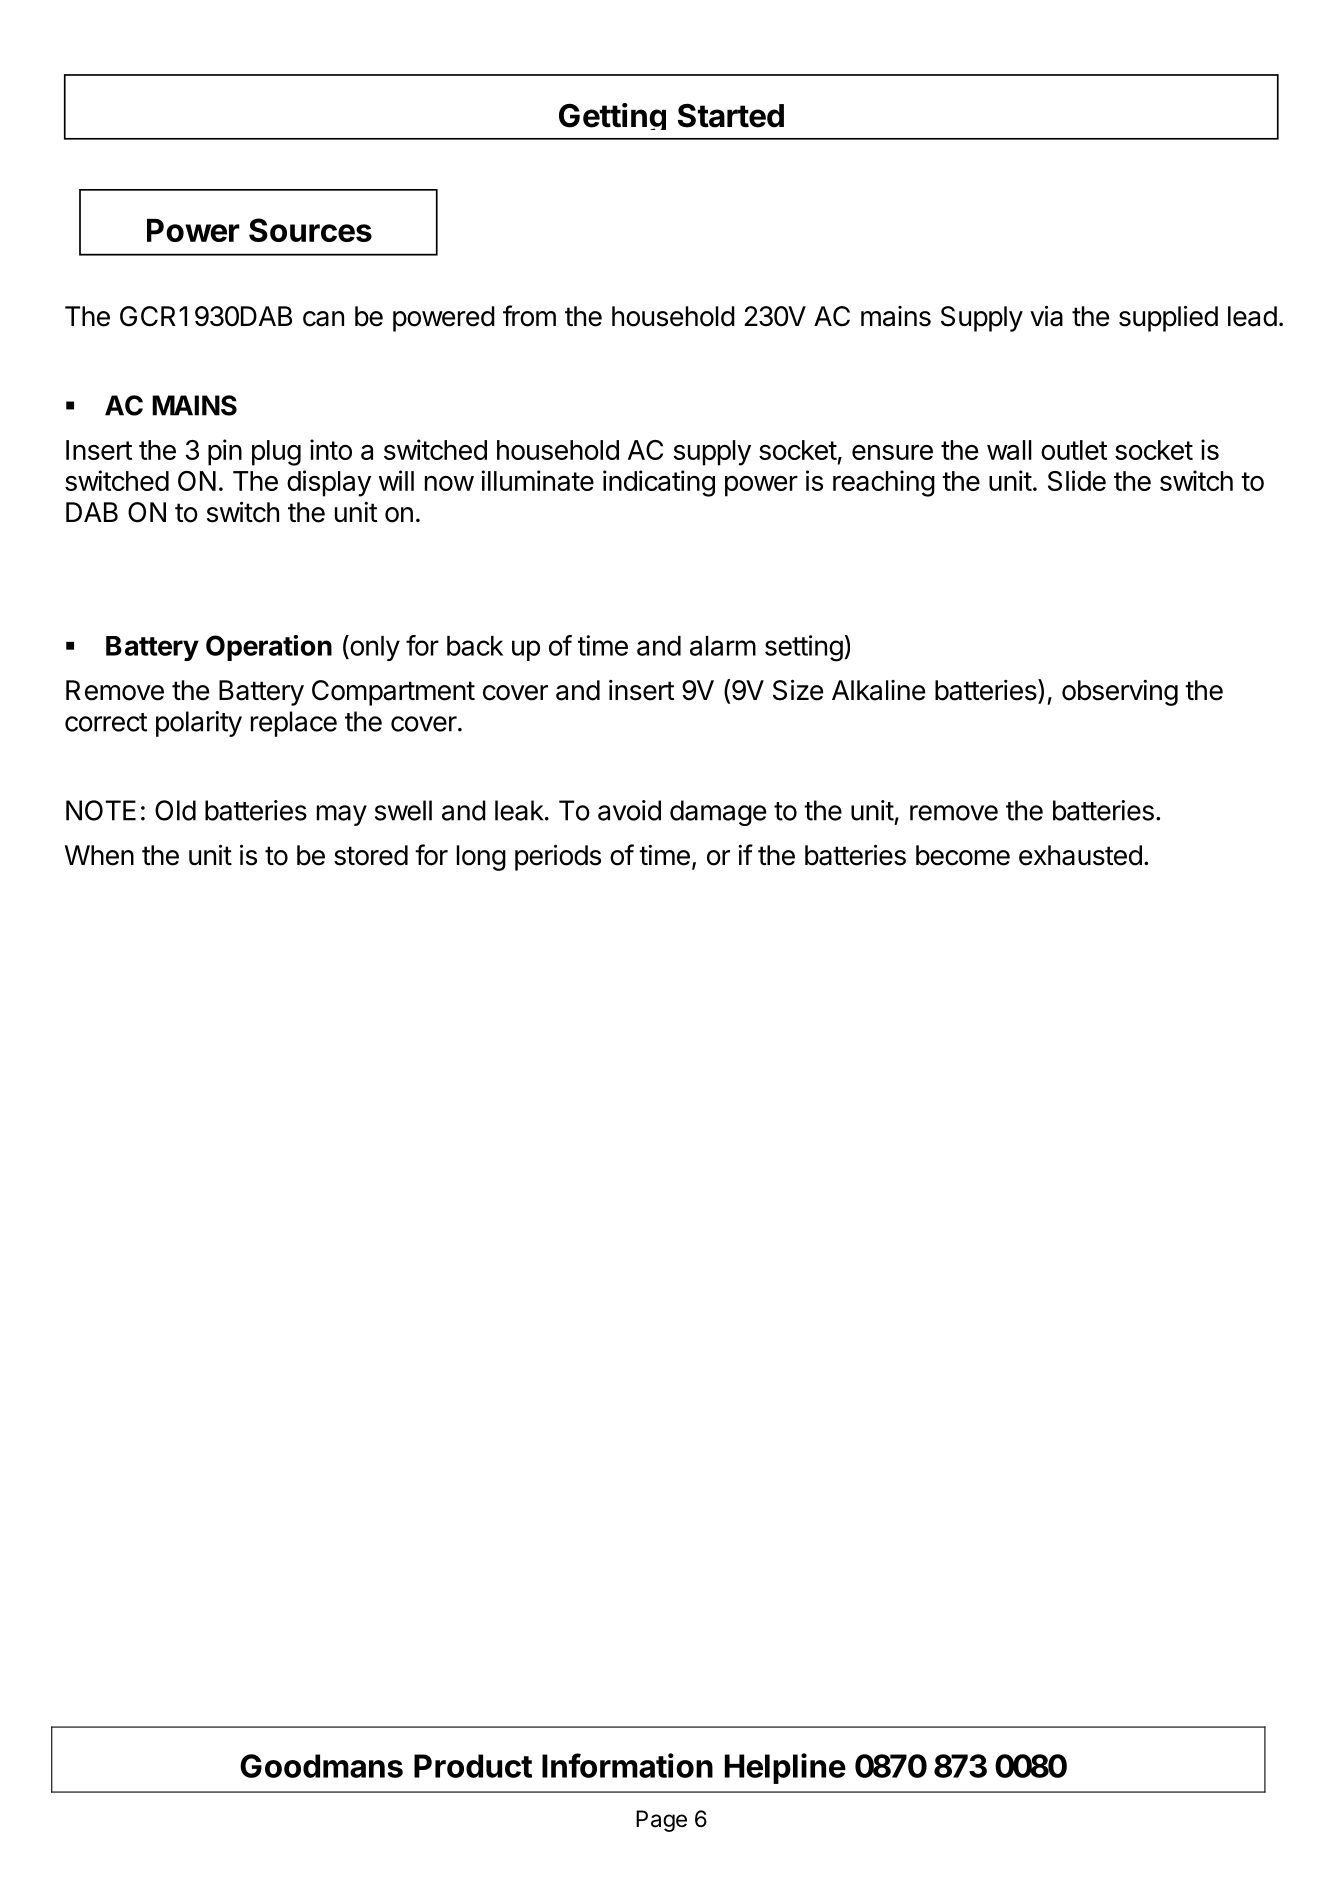  Describe the element at coordinates (627, 1765) in the page. I see `Information` at that location.
